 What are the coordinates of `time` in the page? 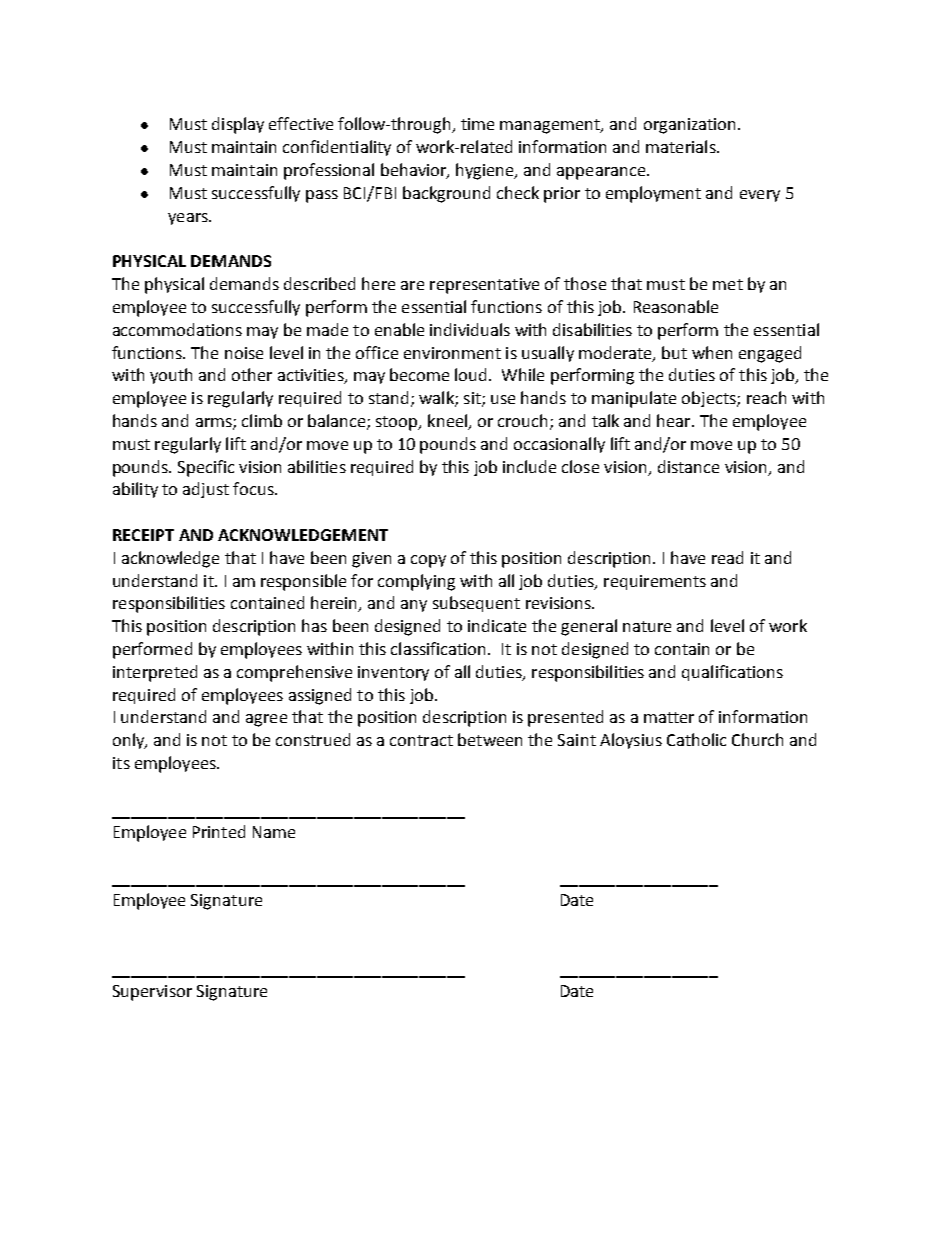 It's located at (477, 124).
